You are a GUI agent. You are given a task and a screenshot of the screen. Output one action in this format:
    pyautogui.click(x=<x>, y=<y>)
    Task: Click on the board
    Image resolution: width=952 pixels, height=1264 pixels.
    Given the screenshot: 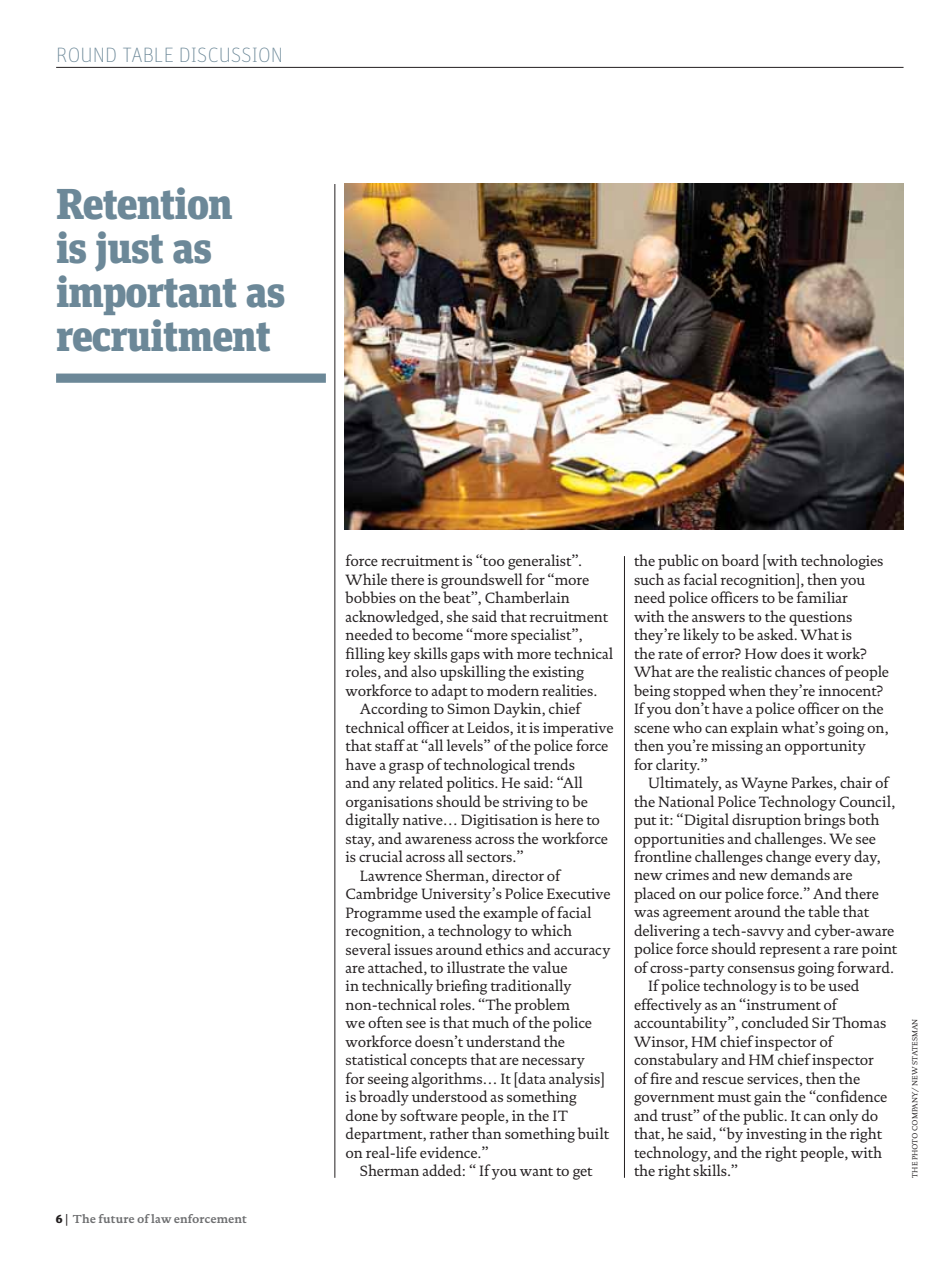 What is the action you would take?
    pyautogui.click(x=740, y=560)
